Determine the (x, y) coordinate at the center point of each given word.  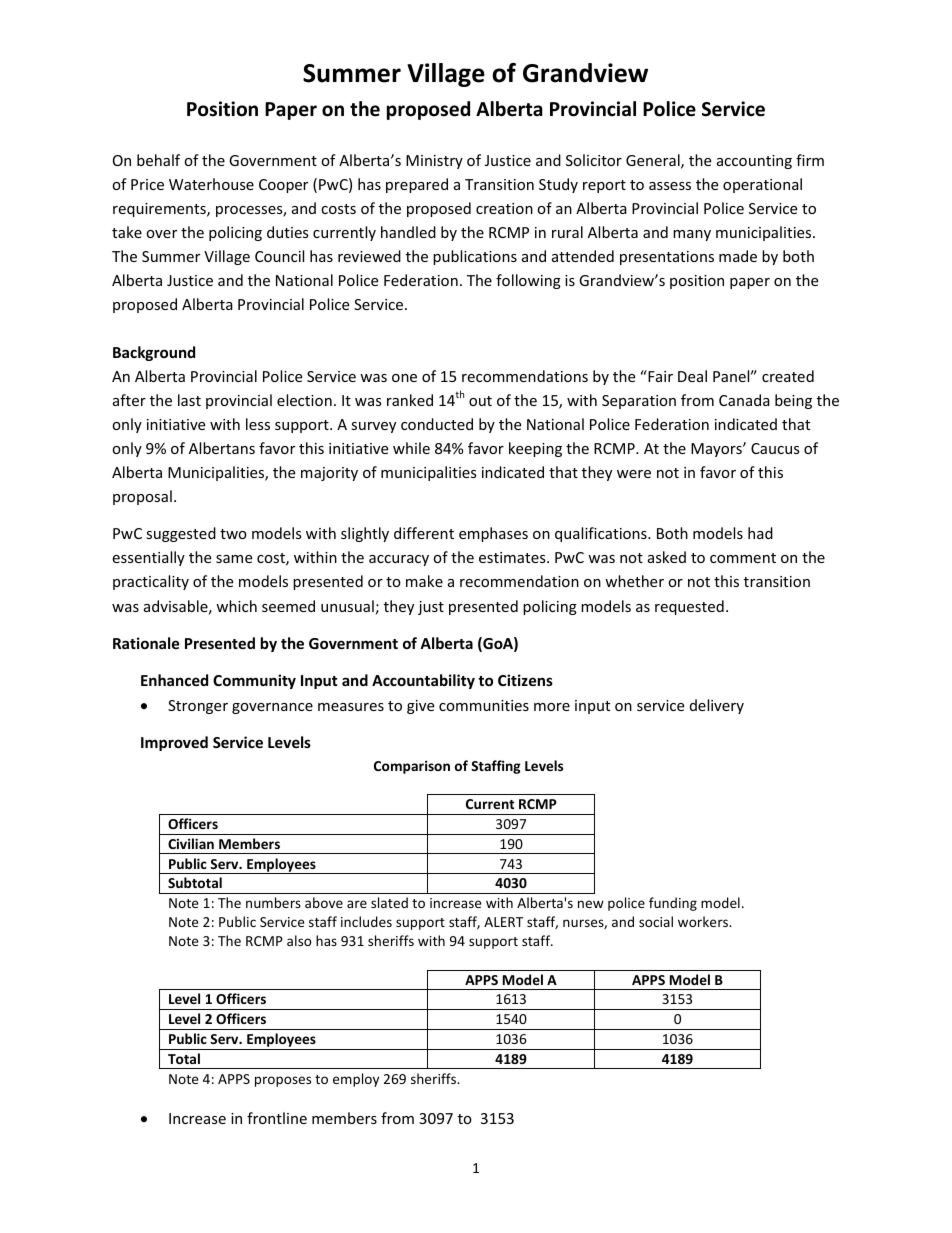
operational (762, 185)
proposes (283, 1081)
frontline (277, 1118)
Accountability (423, 681)
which (236, 606)
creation (504, 208)
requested (689, 607)
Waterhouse (211, 184)
